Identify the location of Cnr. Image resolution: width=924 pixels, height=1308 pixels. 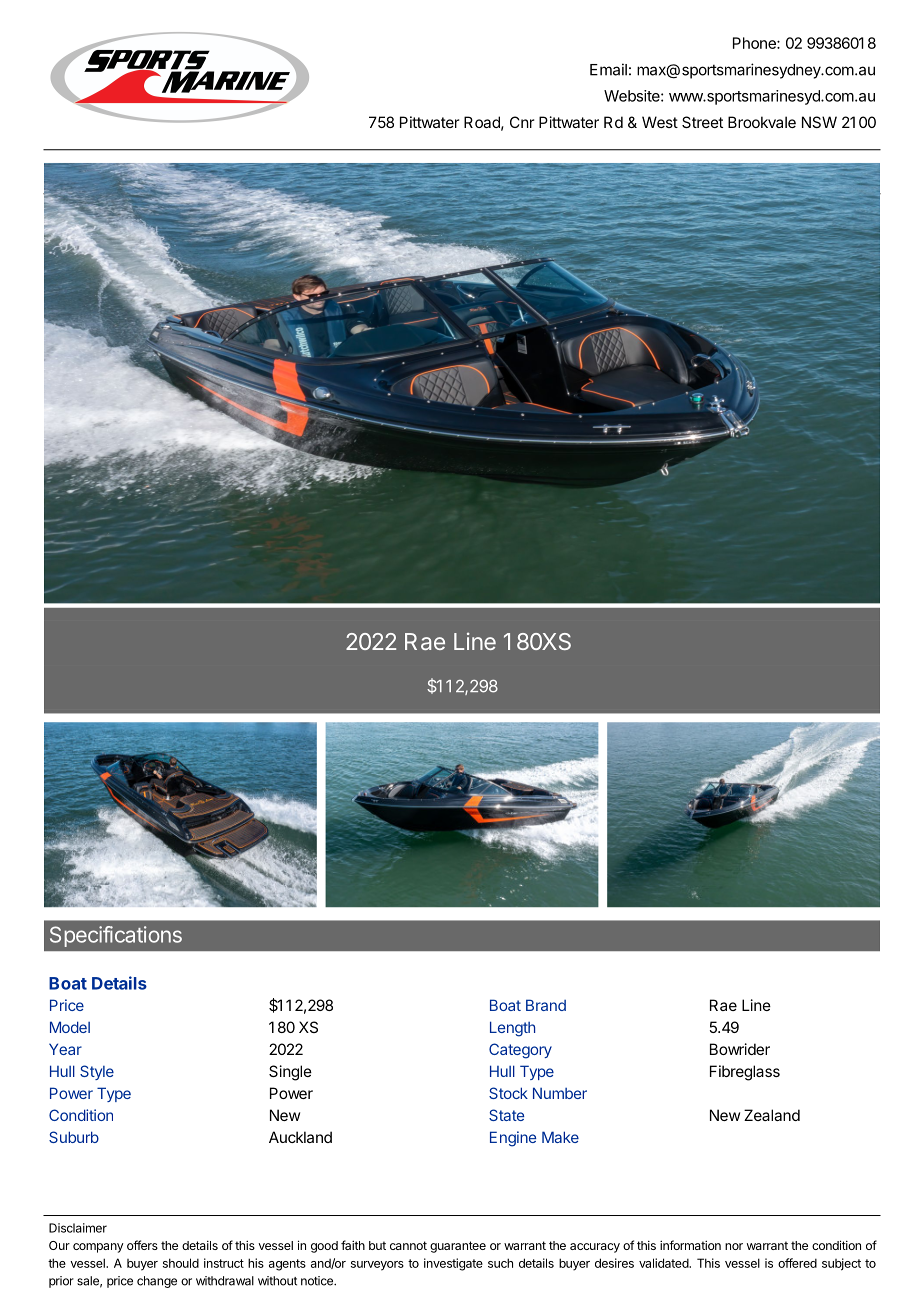
(522, 122).
